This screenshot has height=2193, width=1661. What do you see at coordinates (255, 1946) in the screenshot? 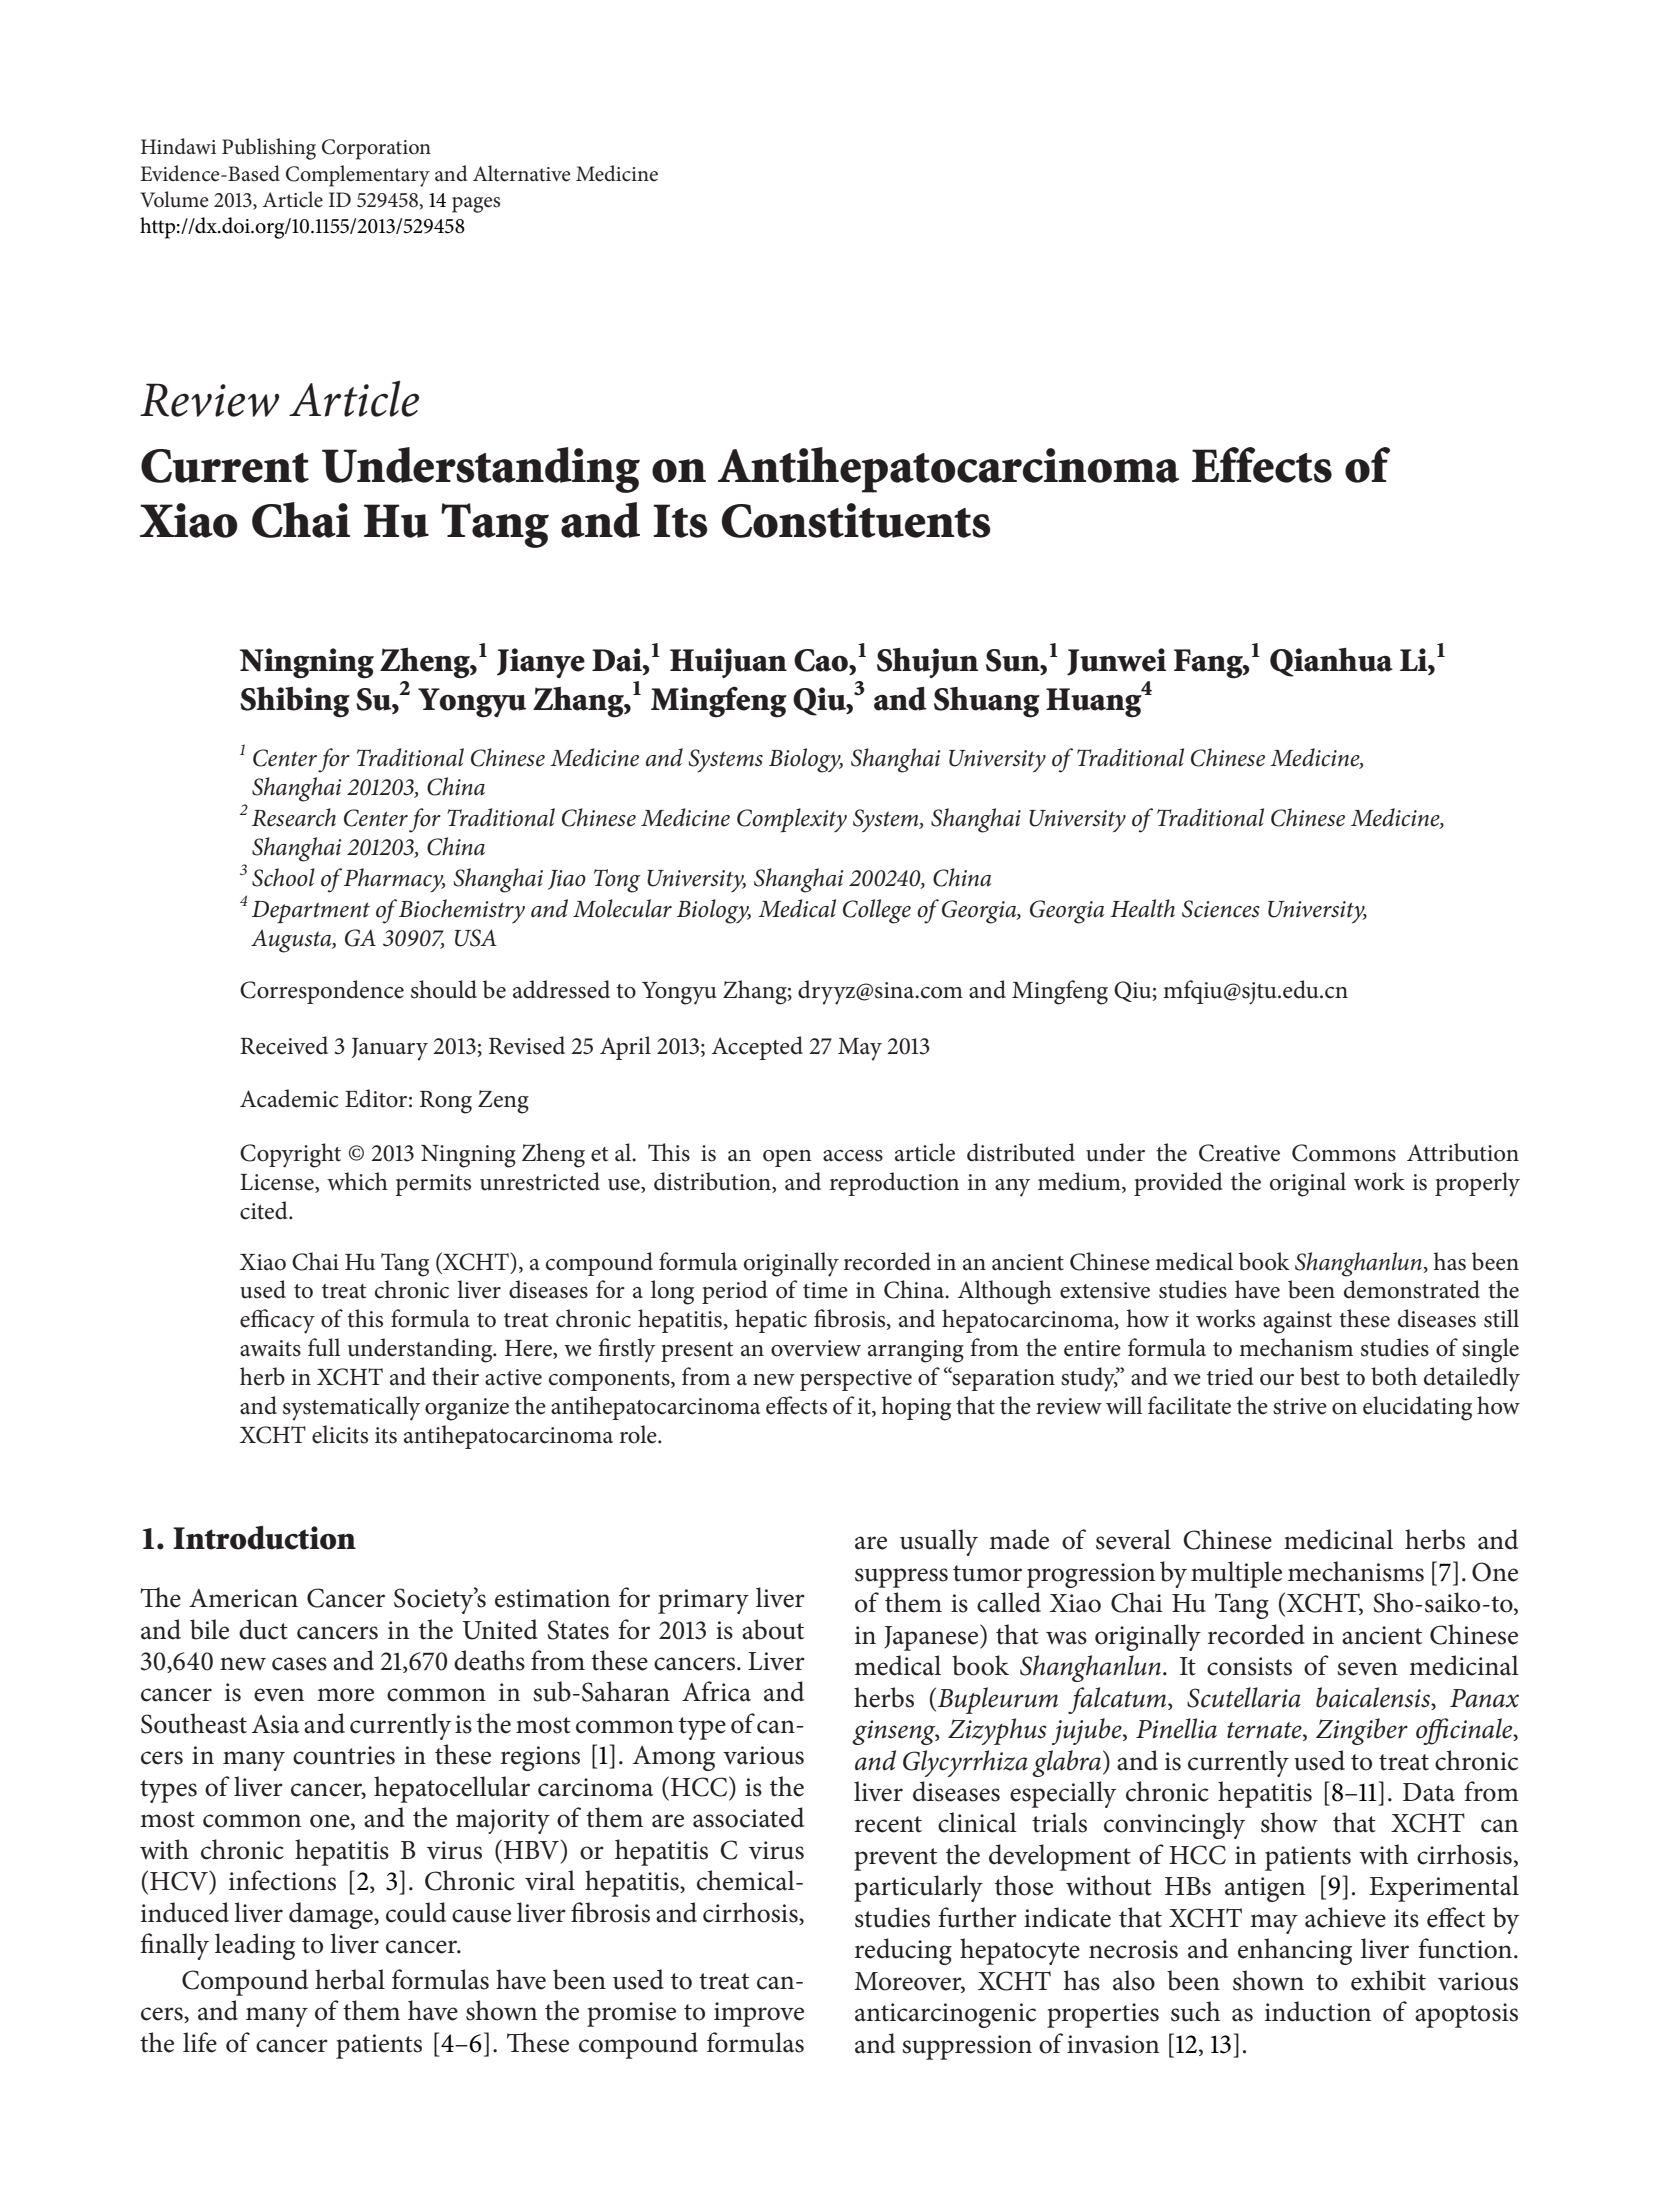
I see `leading` at bounding box center [255, 1946].
